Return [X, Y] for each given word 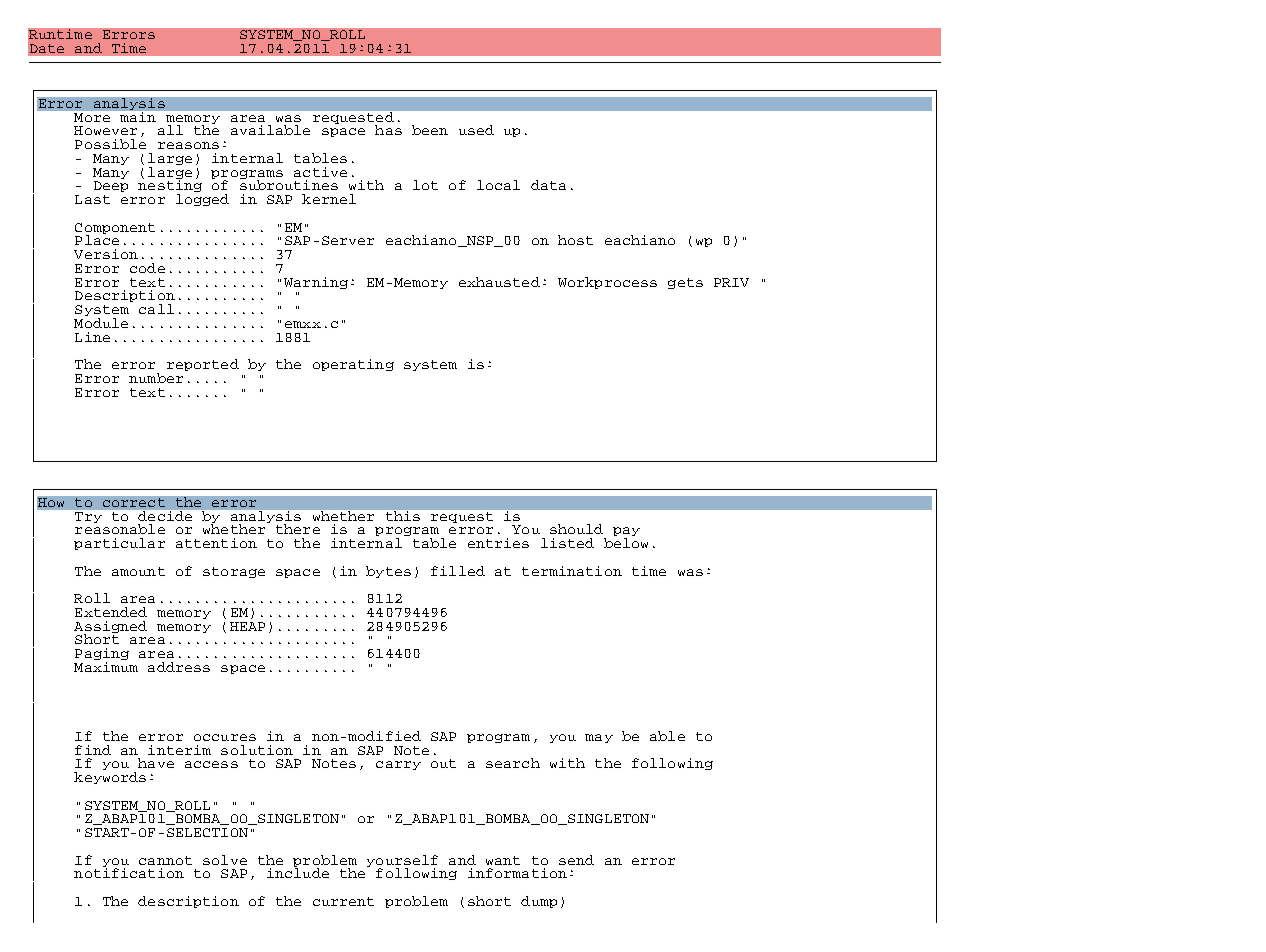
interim [179, 750]
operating [353, 365]
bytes [388, 572]
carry [398, 765]
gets [685, 283]
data [548, 185]
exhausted [499, 282]
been [430, 130]
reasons [188, 145]
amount [138, 571]
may [599, 738]
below [626, 543]
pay [626, 533]
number [156, 378]
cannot [165, 860]
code [147, 268]
